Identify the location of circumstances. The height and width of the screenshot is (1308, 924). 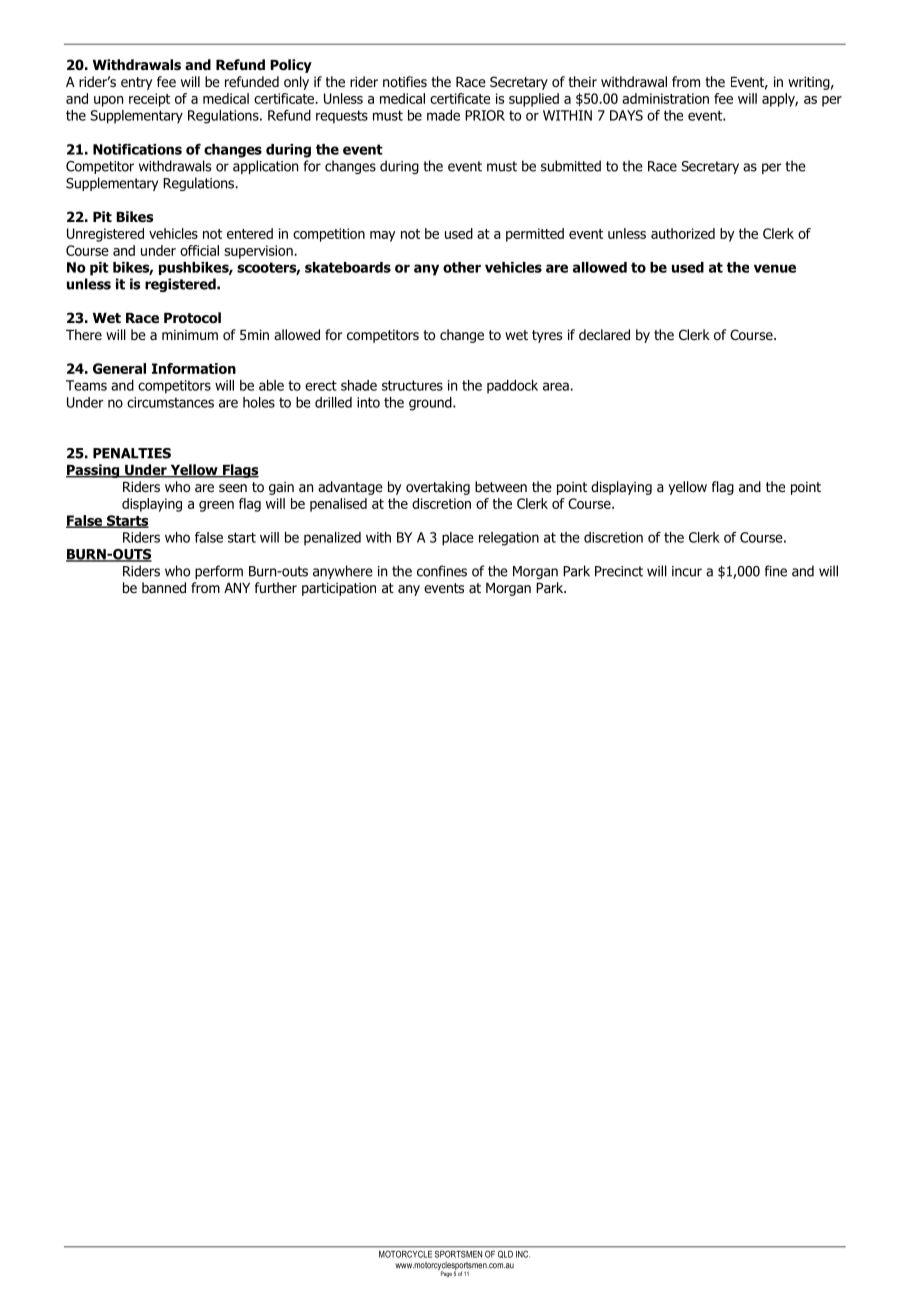
(170, 402).
